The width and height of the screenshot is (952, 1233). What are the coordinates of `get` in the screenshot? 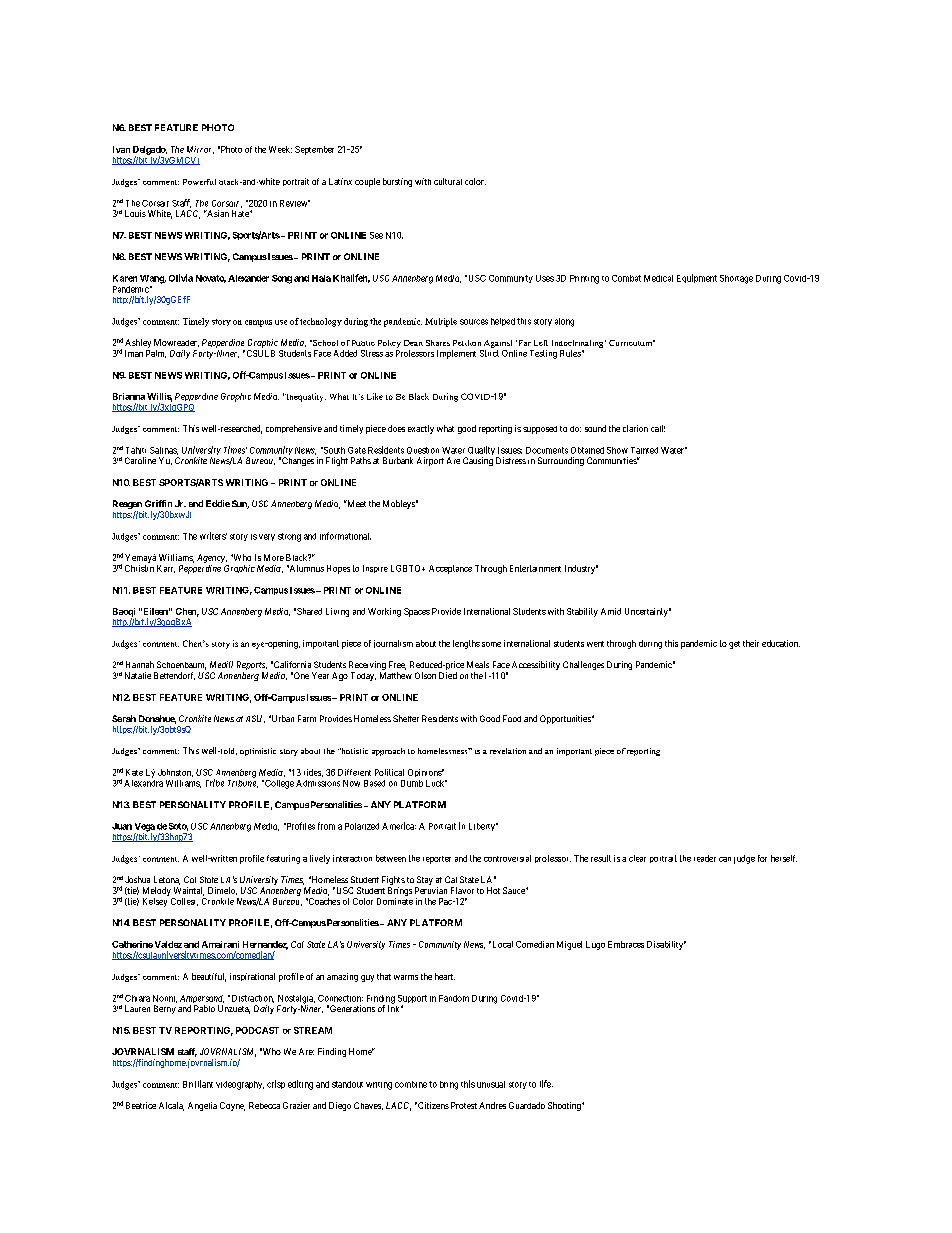 It's located at (734, 645).
